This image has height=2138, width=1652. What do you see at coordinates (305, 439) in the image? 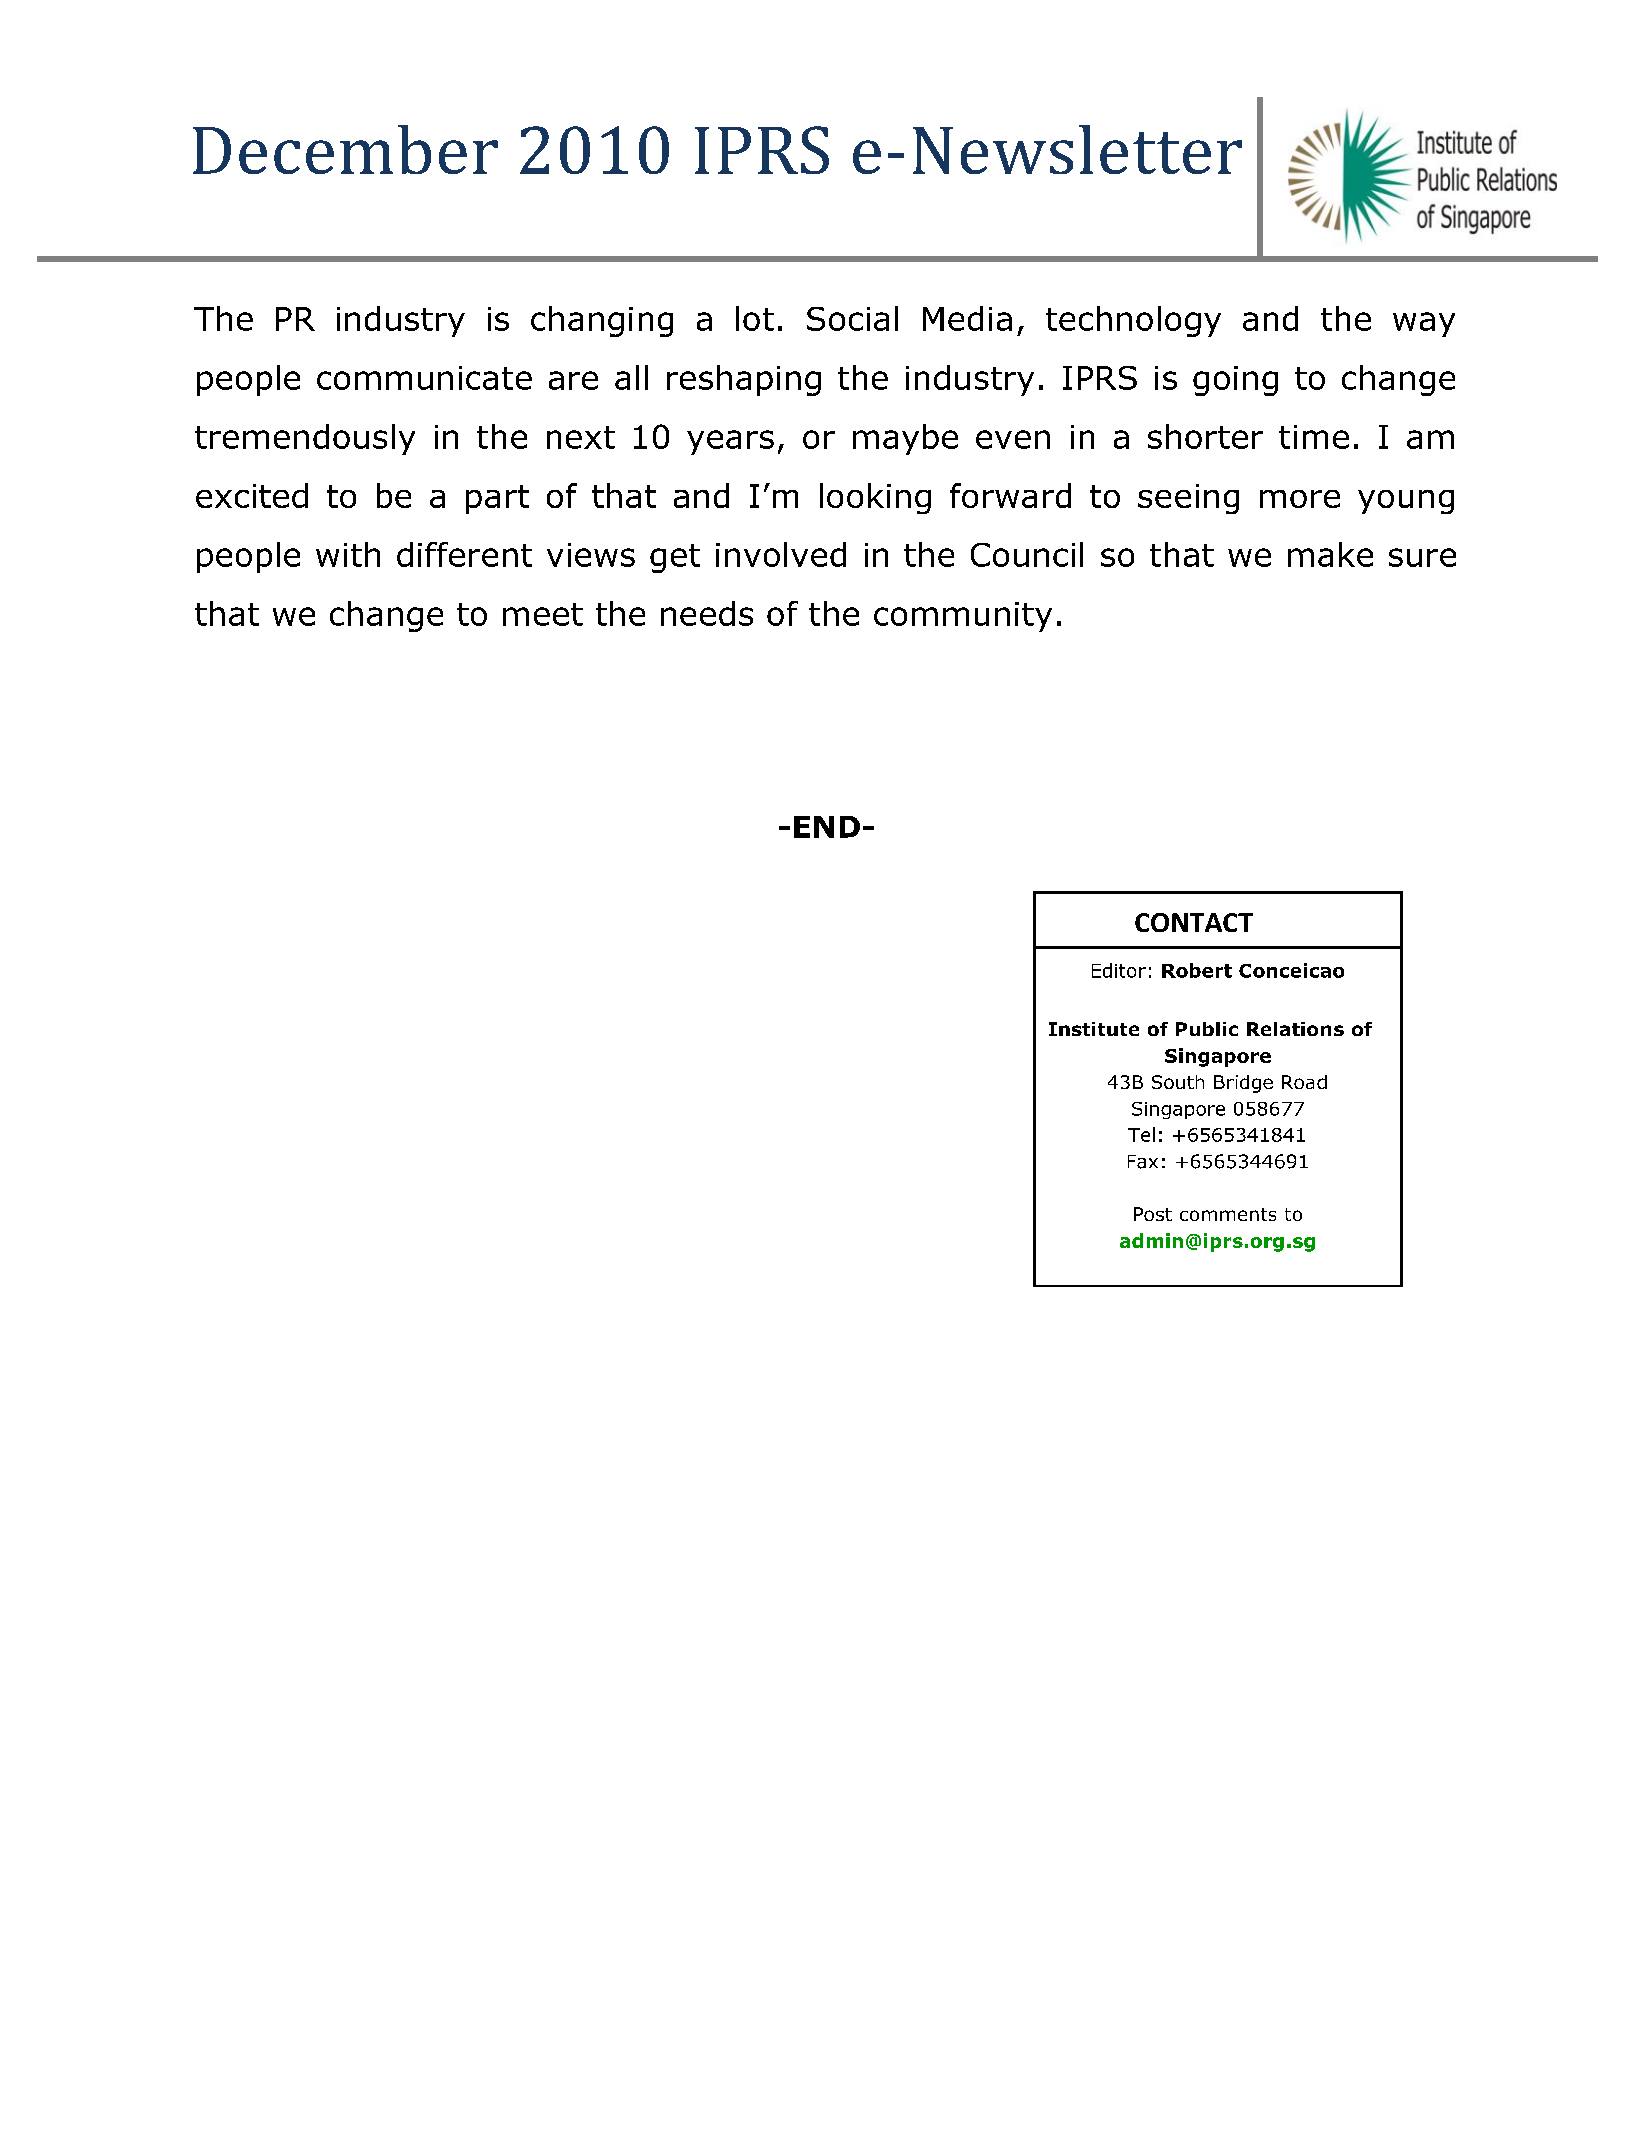
I see `tremendously` at bounding box center [305, 439].
